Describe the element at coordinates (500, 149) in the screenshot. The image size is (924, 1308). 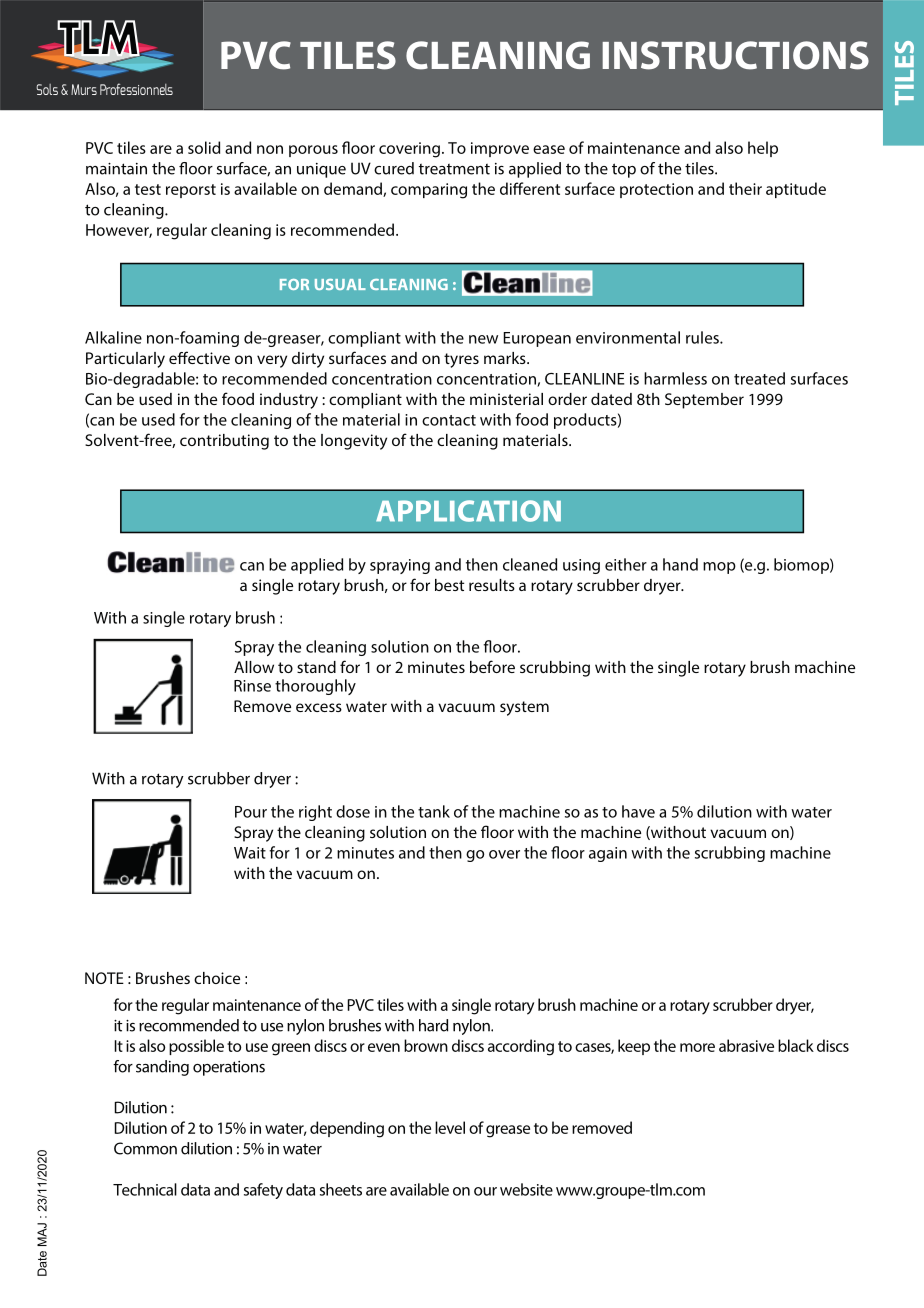
I see `improve` at that location.
